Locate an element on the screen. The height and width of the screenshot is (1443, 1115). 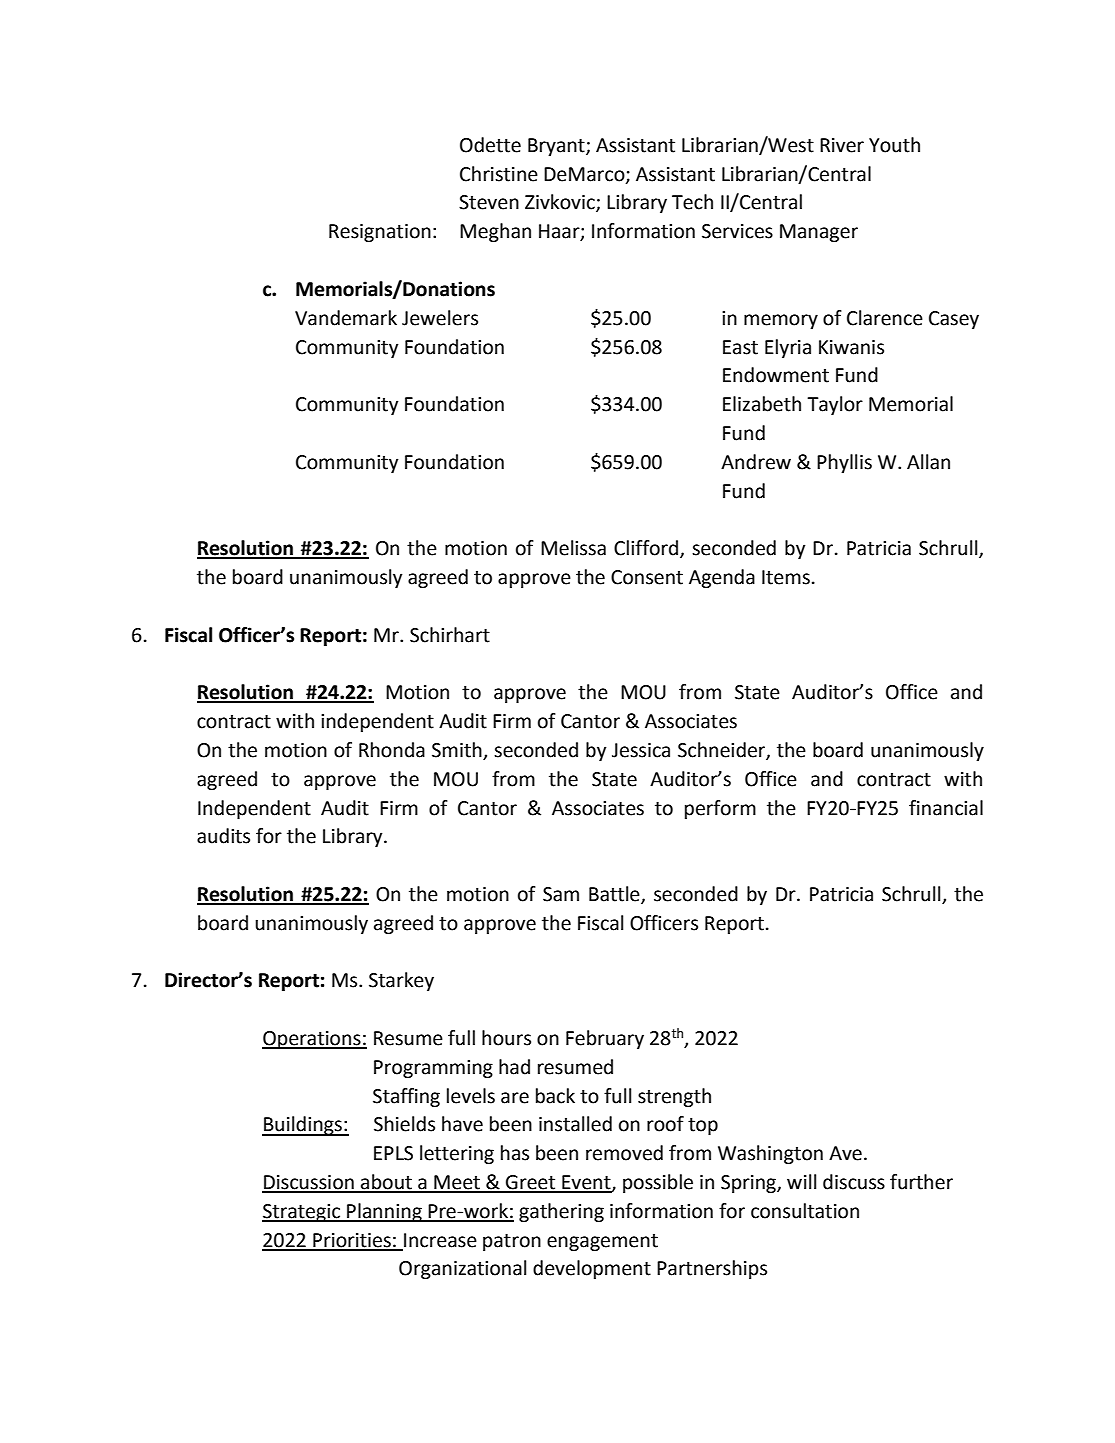
Planning is located at coordinates (384, 1212).
